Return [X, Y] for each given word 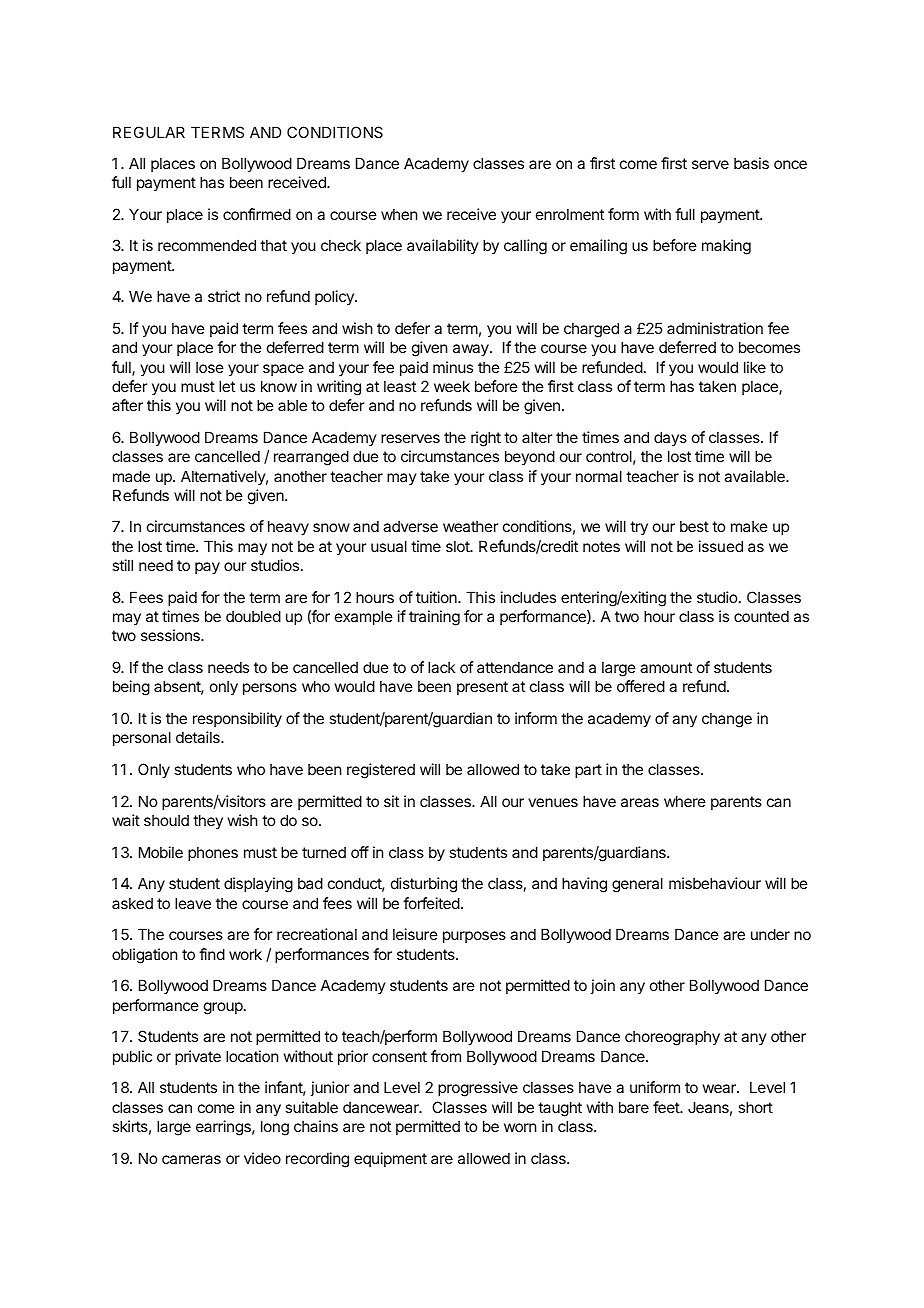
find [212, 954]
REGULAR [149, 132]
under [770, 934]
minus [453, 367]
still [122, 565]
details [199, 737]
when [399, 214]
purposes [474, 937]
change [727, 720]
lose [210, 367]
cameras [191, 1159]
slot [458, 546]
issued [721, 546]
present [482, 688]
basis [751, 163]
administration [715, 328]
